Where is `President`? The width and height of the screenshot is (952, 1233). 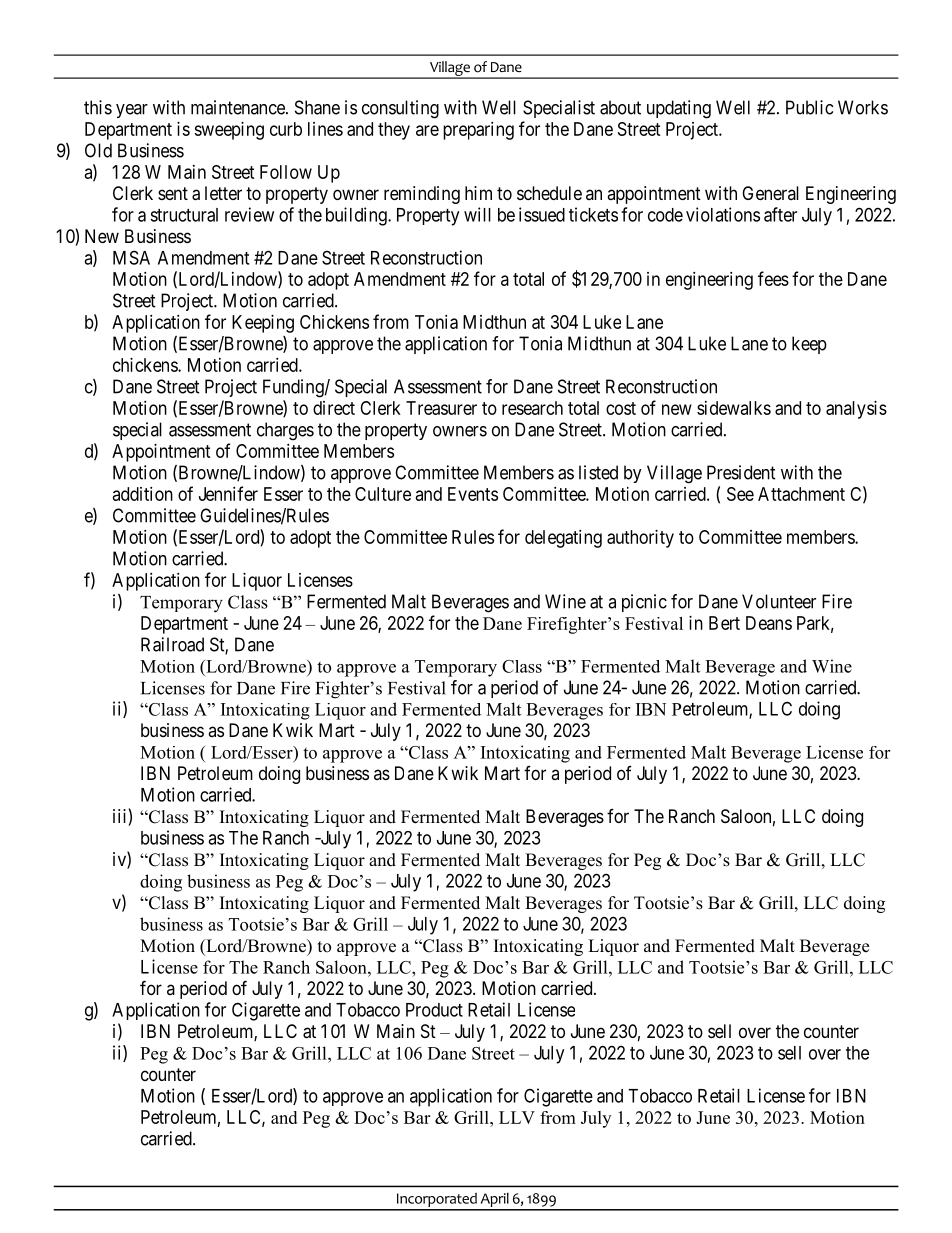 President is located at coordinates (741, 472).
